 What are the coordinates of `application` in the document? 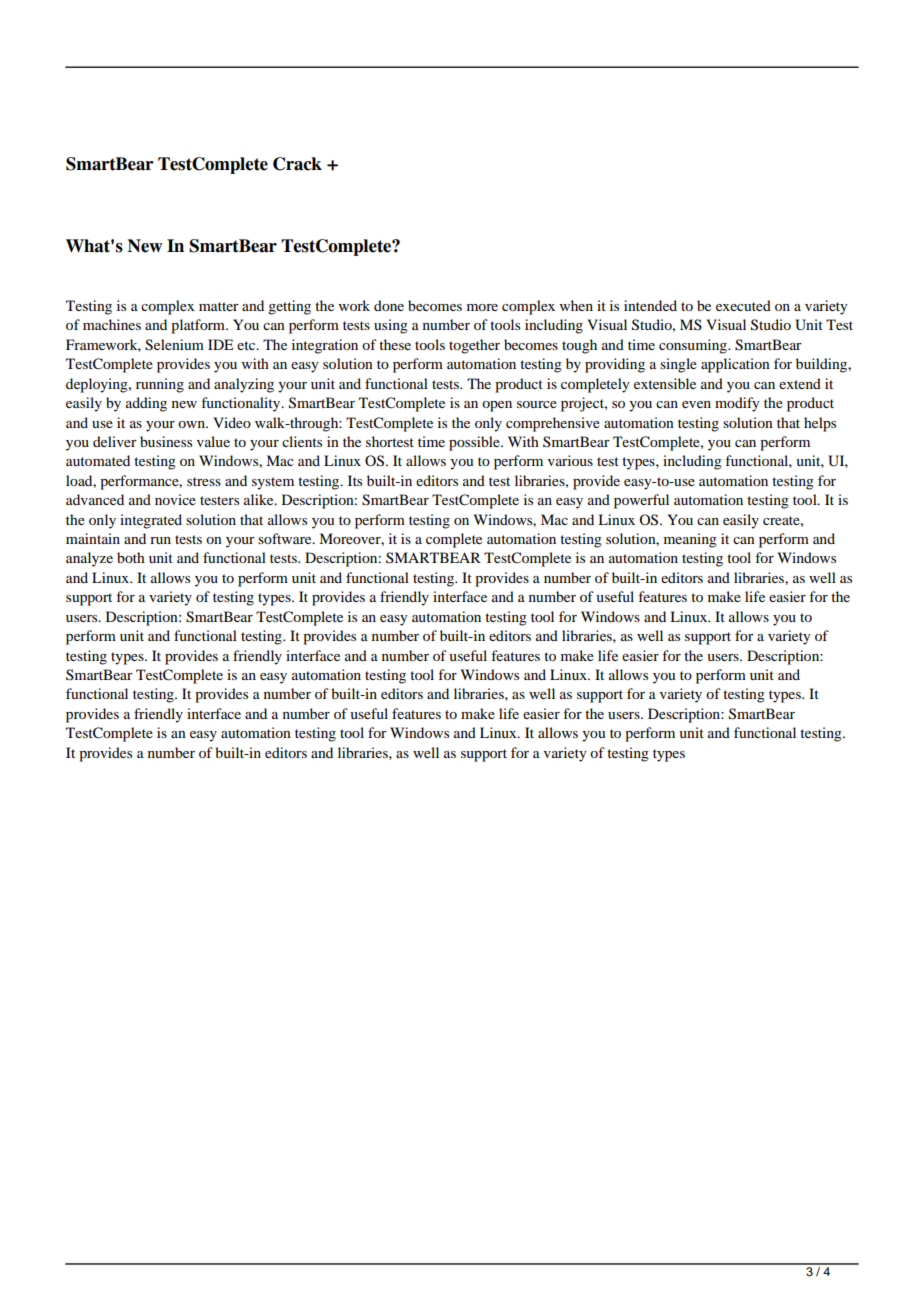 It's located at (735, 365).
